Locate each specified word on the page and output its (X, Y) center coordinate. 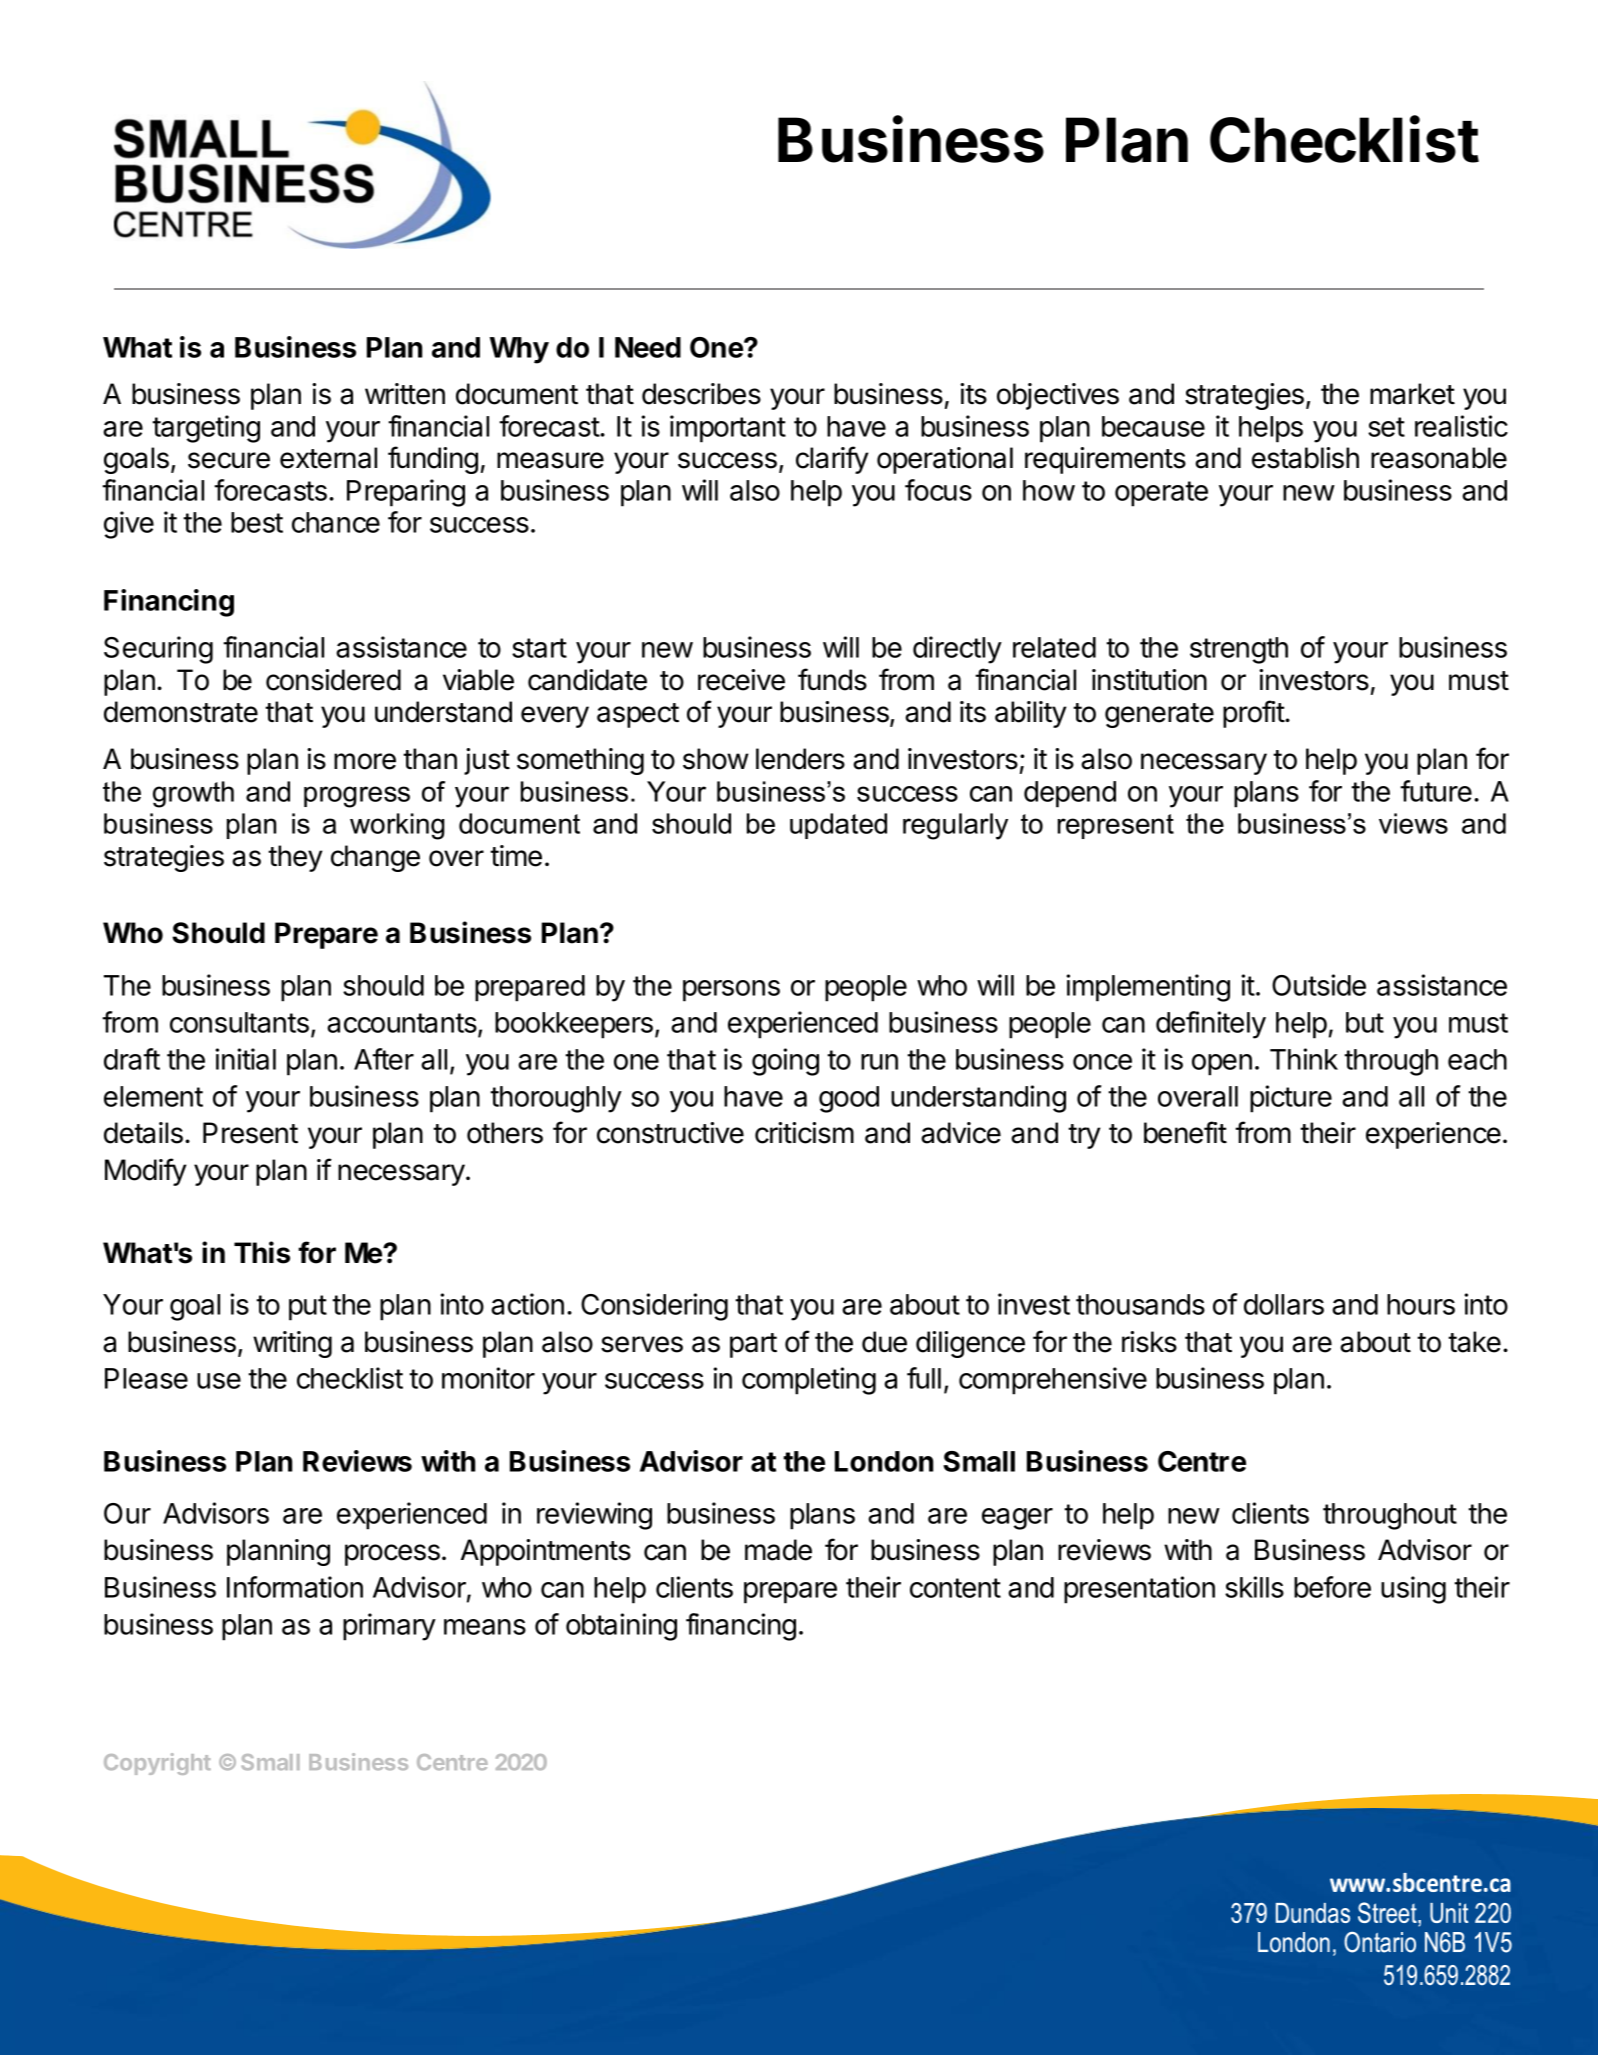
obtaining (621, 1627)
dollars (1284, 1304)
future (1436, 791)
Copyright (157, 1764)
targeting (206, 429)
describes (701, 394)
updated (838, 826)
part (753, 1345)
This (262, 1252)
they (295, 858)
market (1412, 394)
